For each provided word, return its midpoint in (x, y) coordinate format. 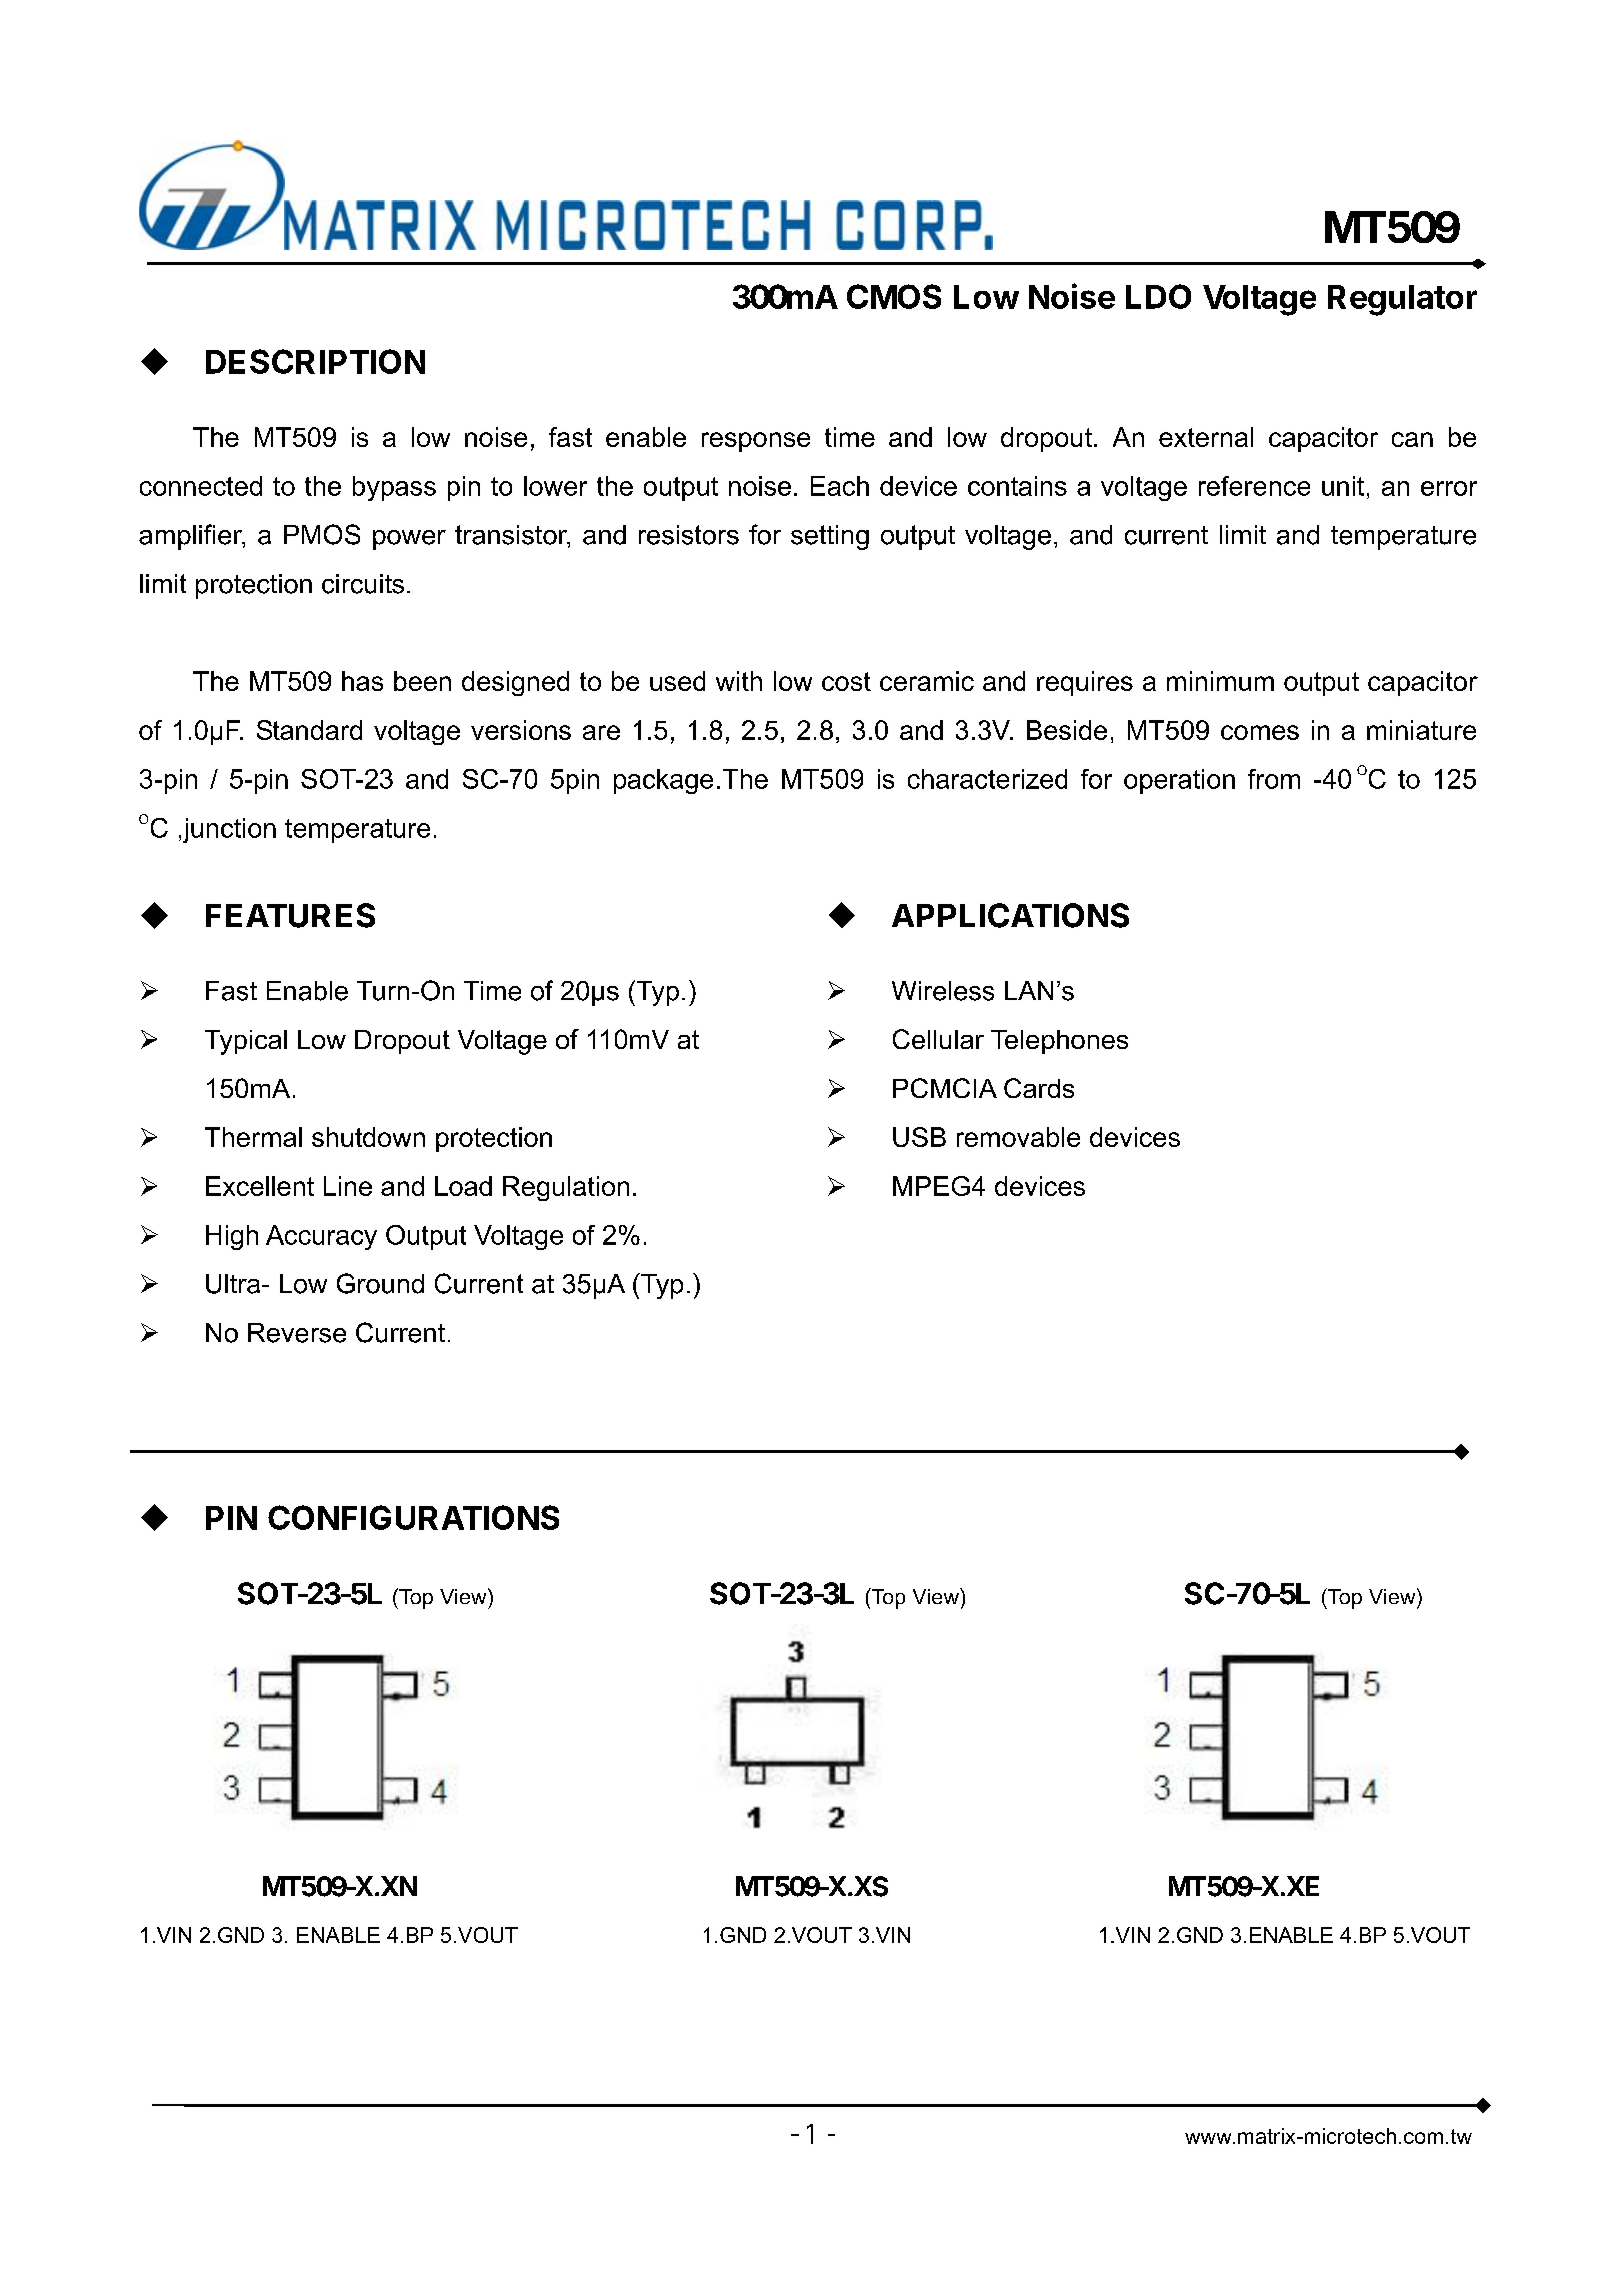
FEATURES (290, 915)
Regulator (1402, 300)
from (1274, 779)
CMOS (894, 296)
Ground (380, 1283)
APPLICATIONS (1010, 915)
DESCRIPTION (315, 361)
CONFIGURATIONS (413, 1517)
